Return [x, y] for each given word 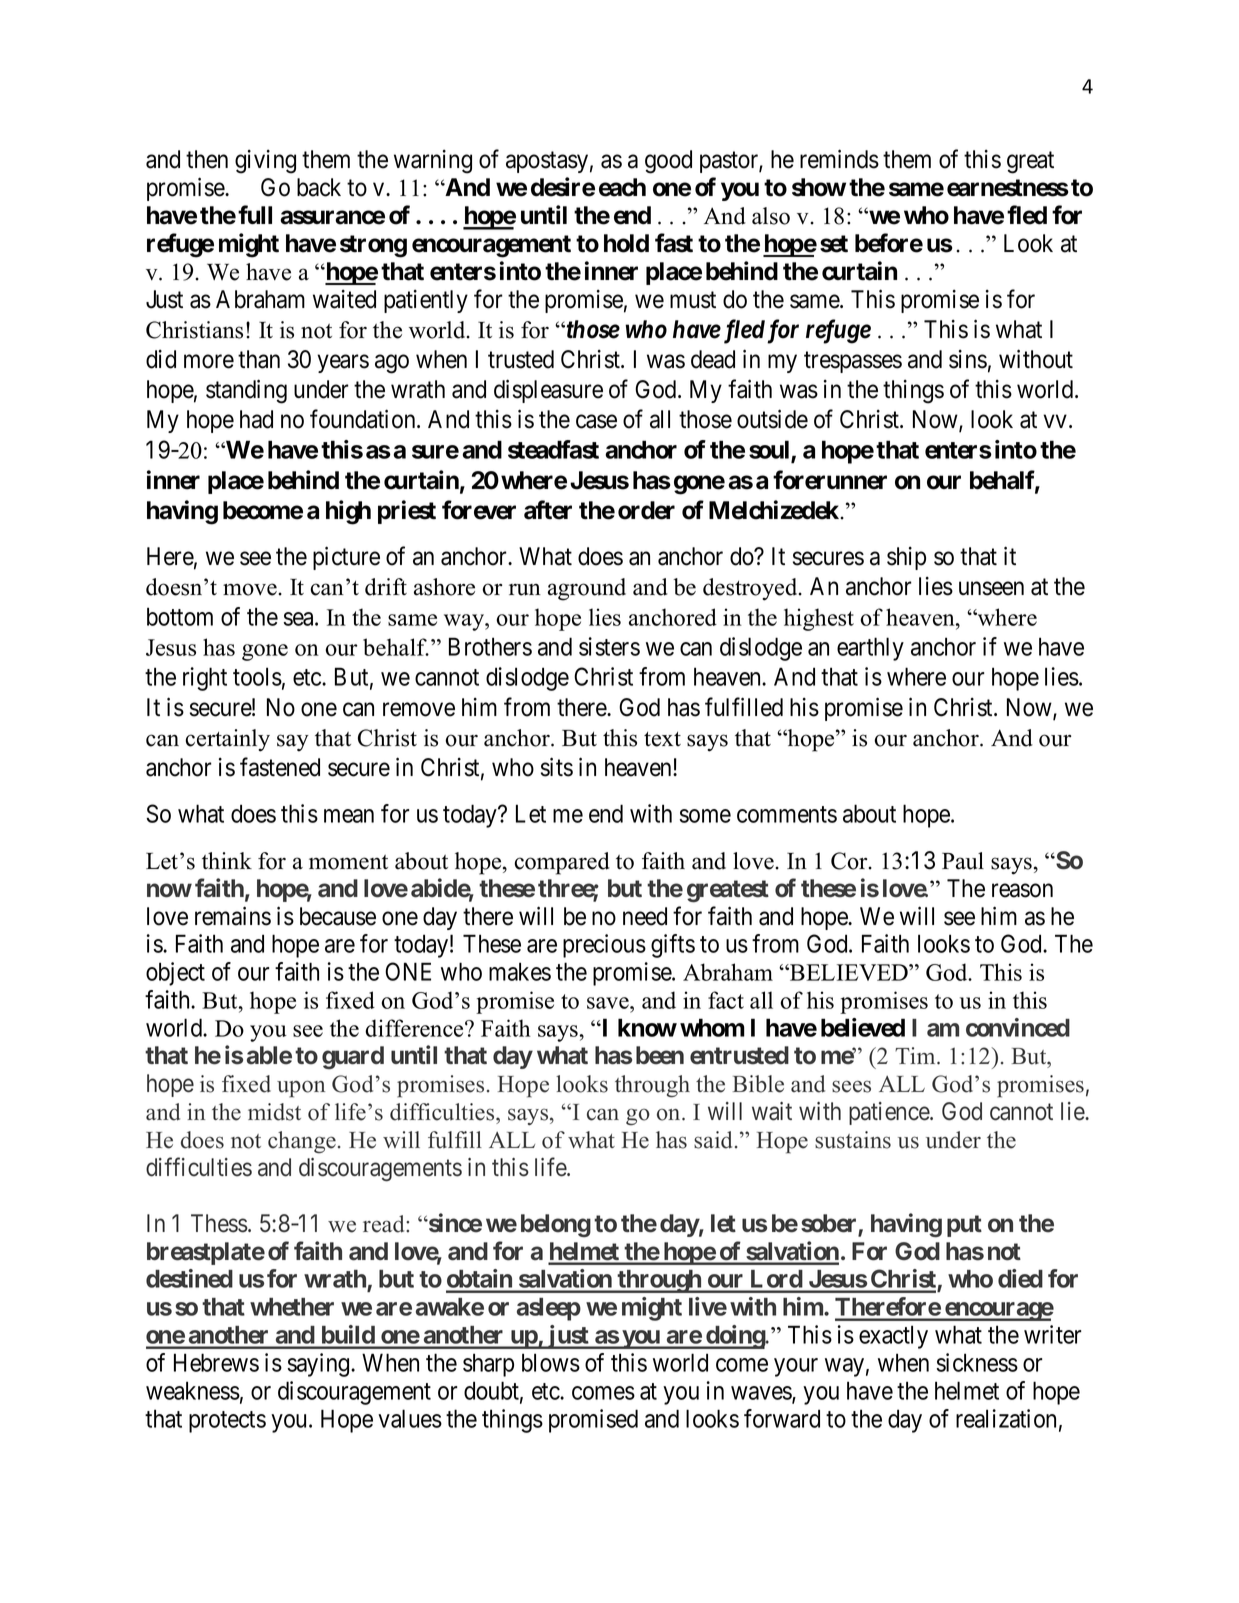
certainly [228, 740]
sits [557, 767]
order [646, 510]
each [622, 187]
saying [320, 1365]
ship [906, 558]
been [660, 1055]
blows [551, 1362]
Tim [916, 1055]
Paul [963, 861]
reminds [839, 159]
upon [301, 1089]
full [255, 214]
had [256, 419]
